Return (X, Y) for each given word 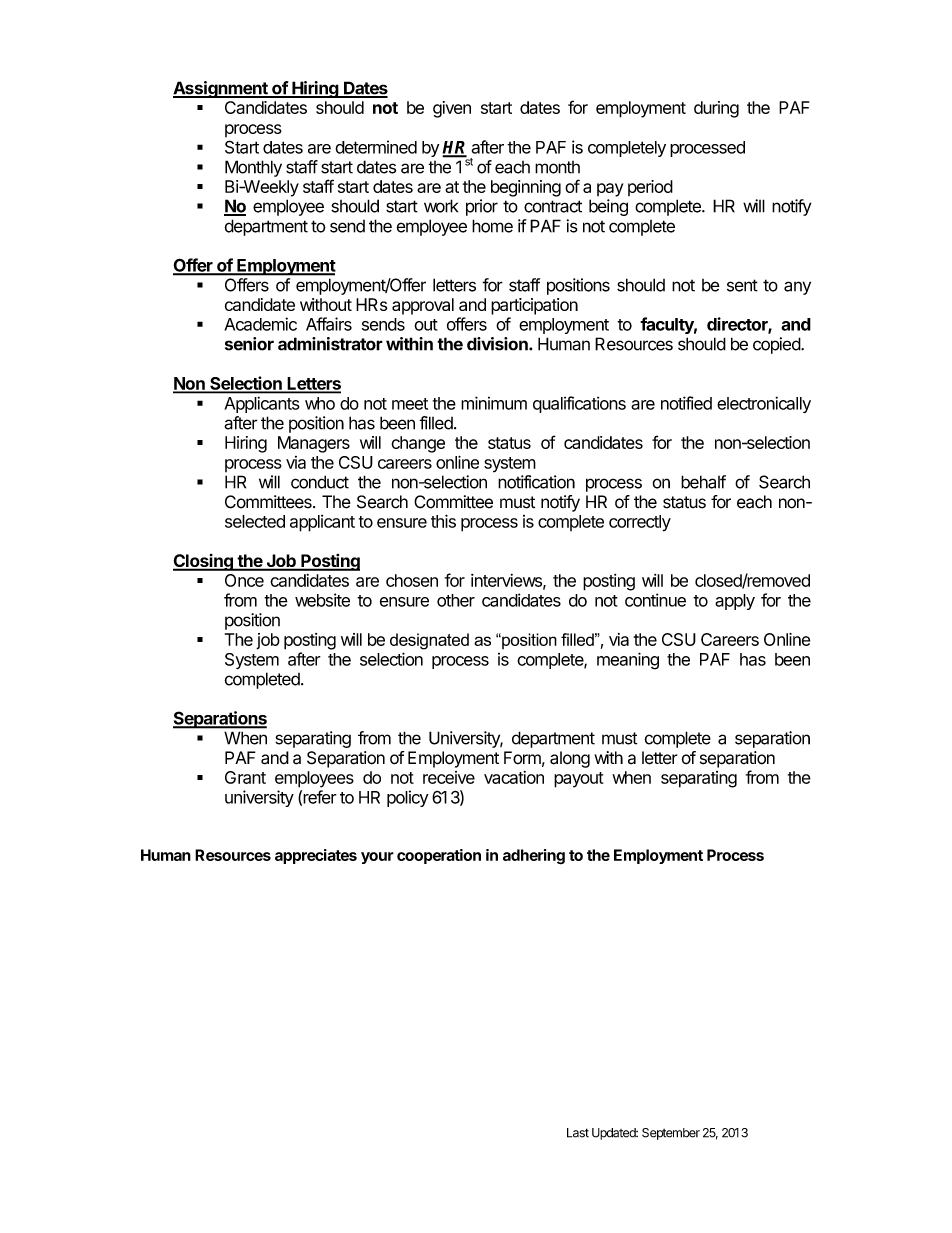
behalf (703, 482)
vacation (514, 777)
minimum (494, 403)
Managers (314, 444)
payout (579, 780)
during (716, 109)
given (452, 109)
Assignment (221, 89)
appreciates (316, 856)
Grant (245, 777)
